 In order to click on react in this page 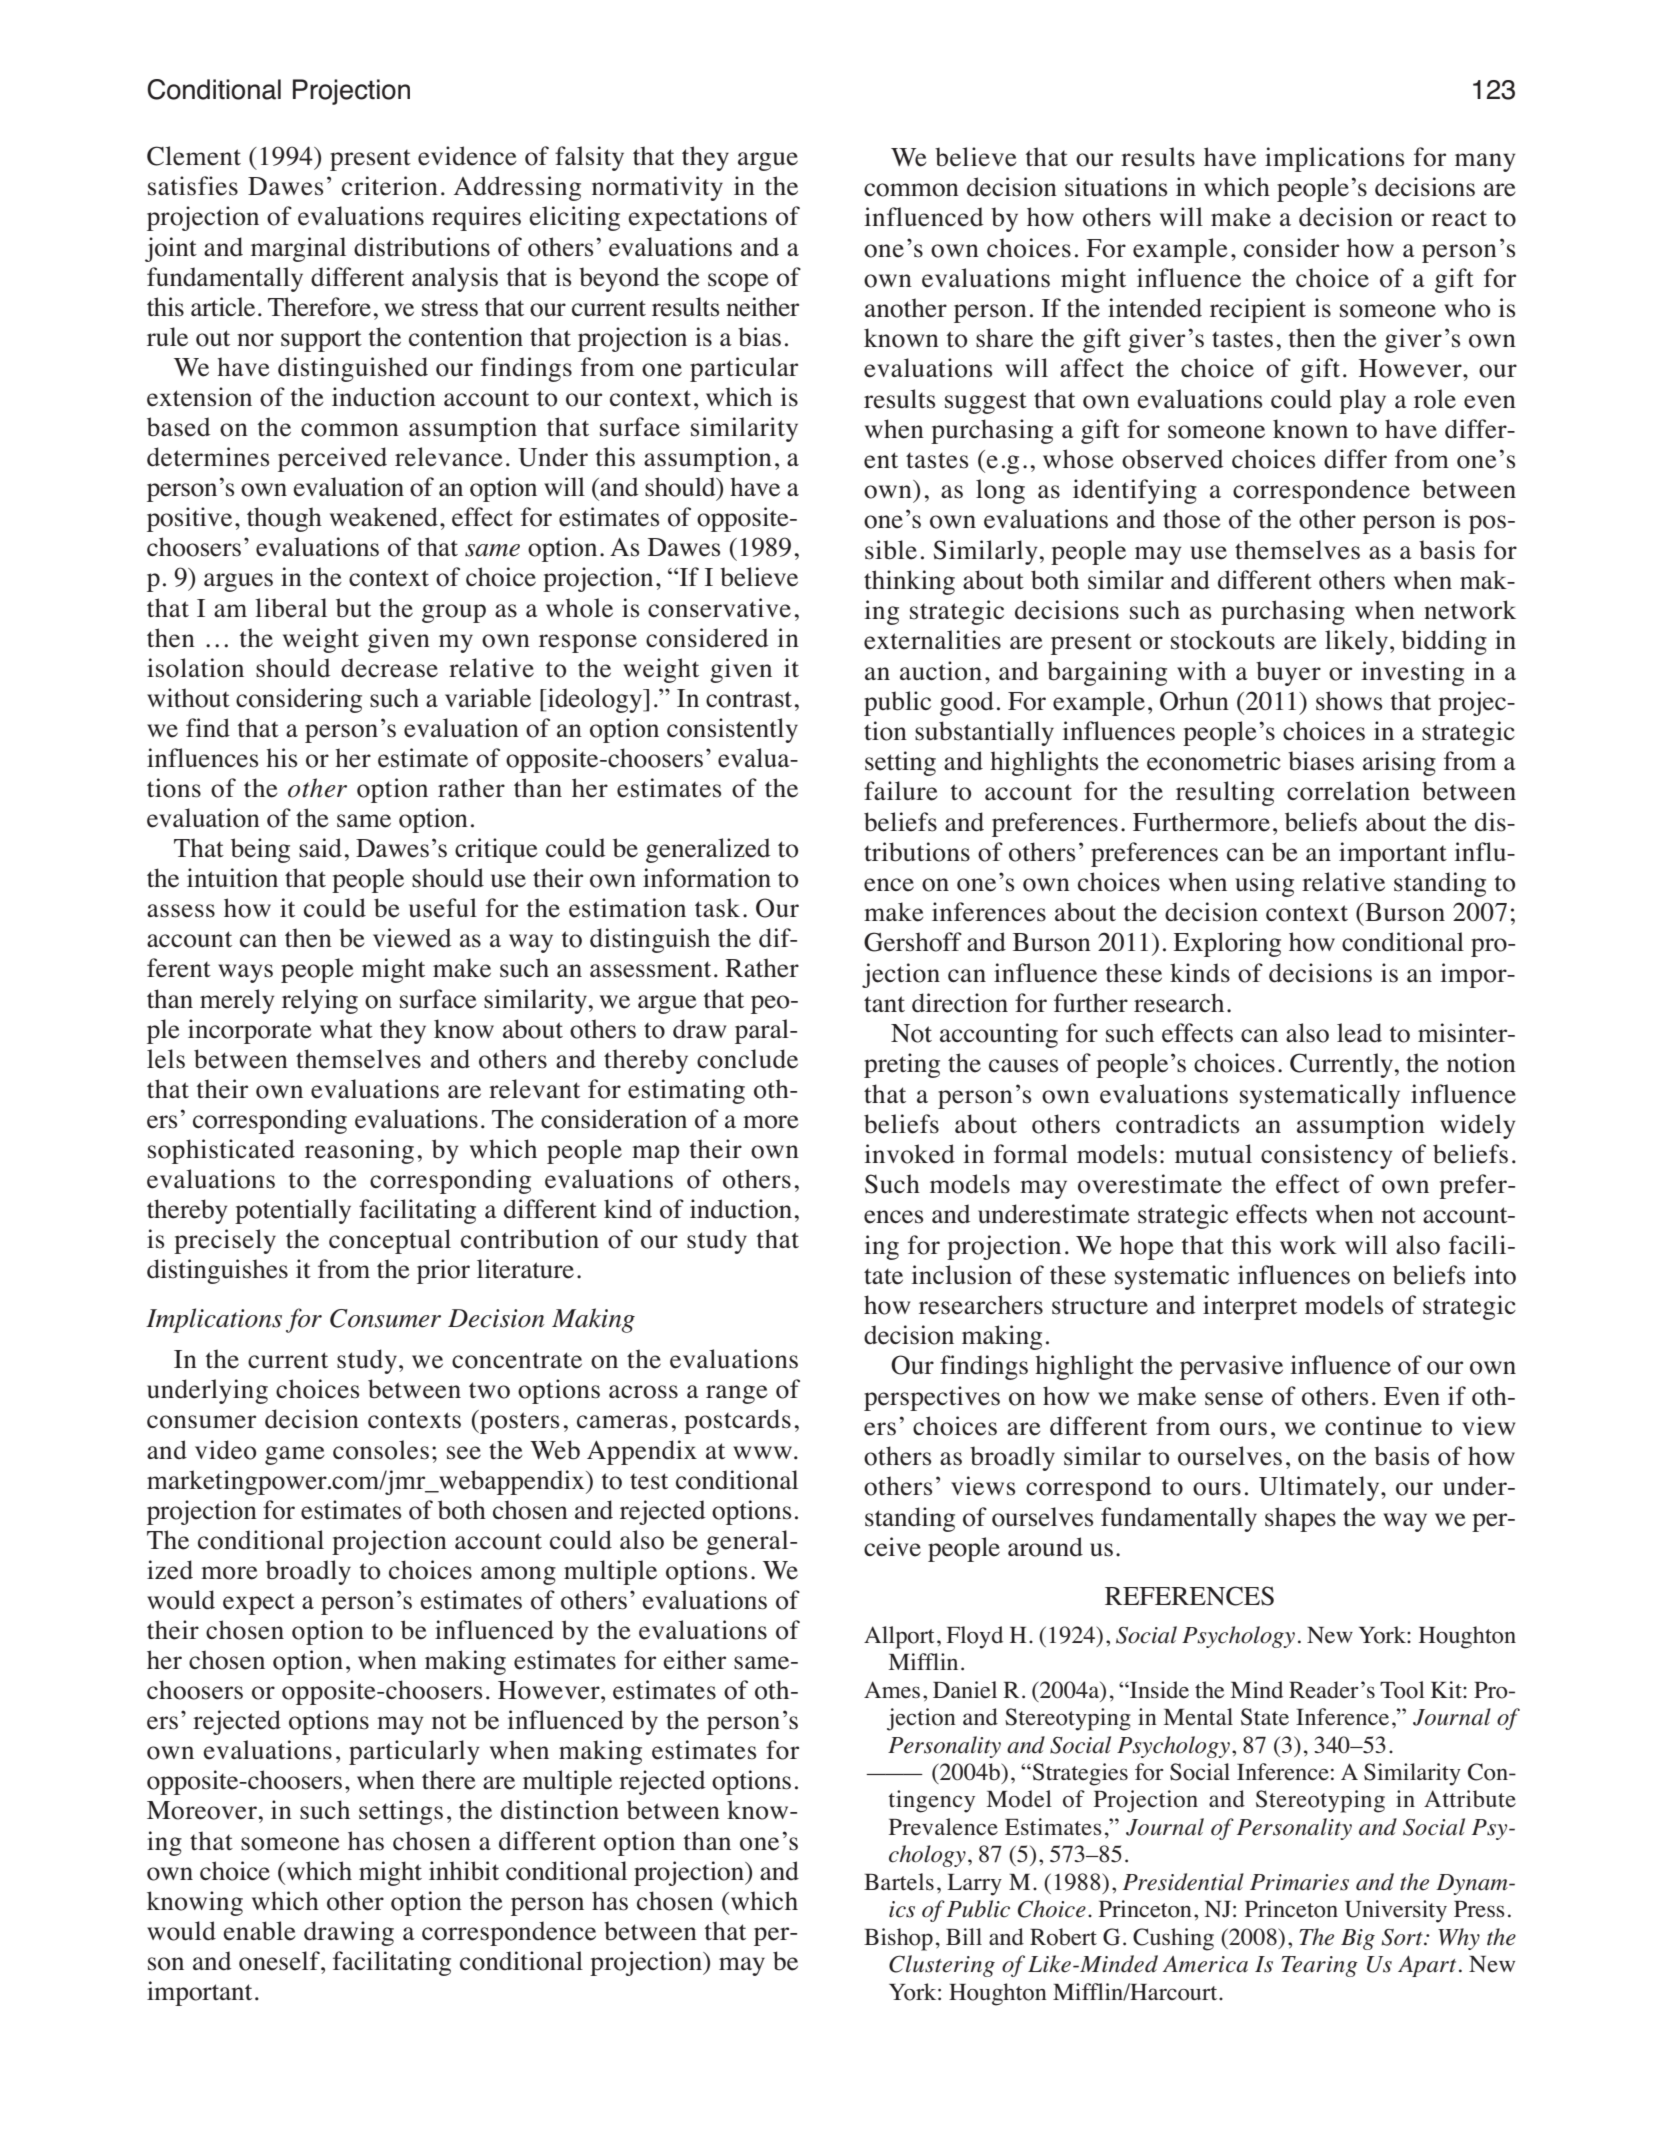, I will do `click(1459, 218)`.
